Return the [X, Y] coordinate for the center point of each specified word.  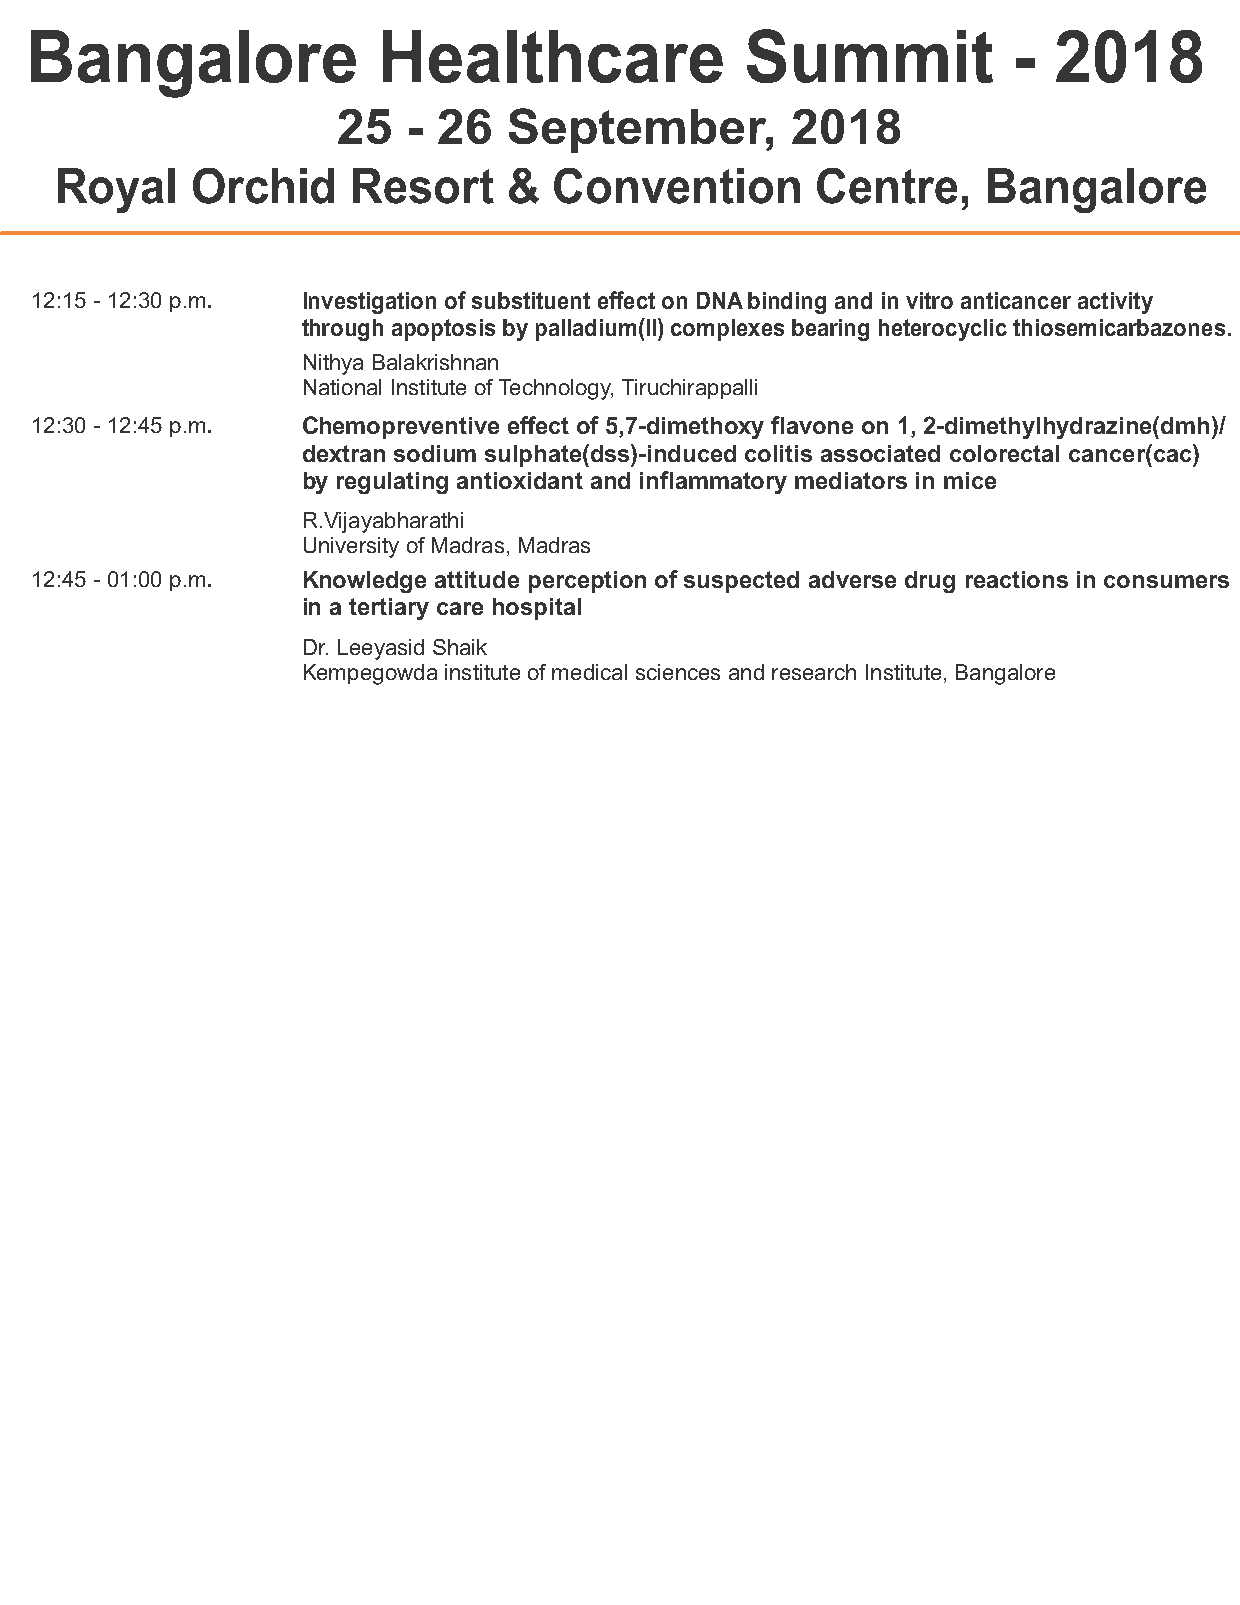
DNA [720, 300]
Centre [887, 186]
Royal [116, 190]
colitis [778, 453]
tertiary [389, 609]
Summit [870, 56]
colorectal [1004, 453]
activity [1115, 303]
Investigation [370, 303]
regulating [392, 483]
